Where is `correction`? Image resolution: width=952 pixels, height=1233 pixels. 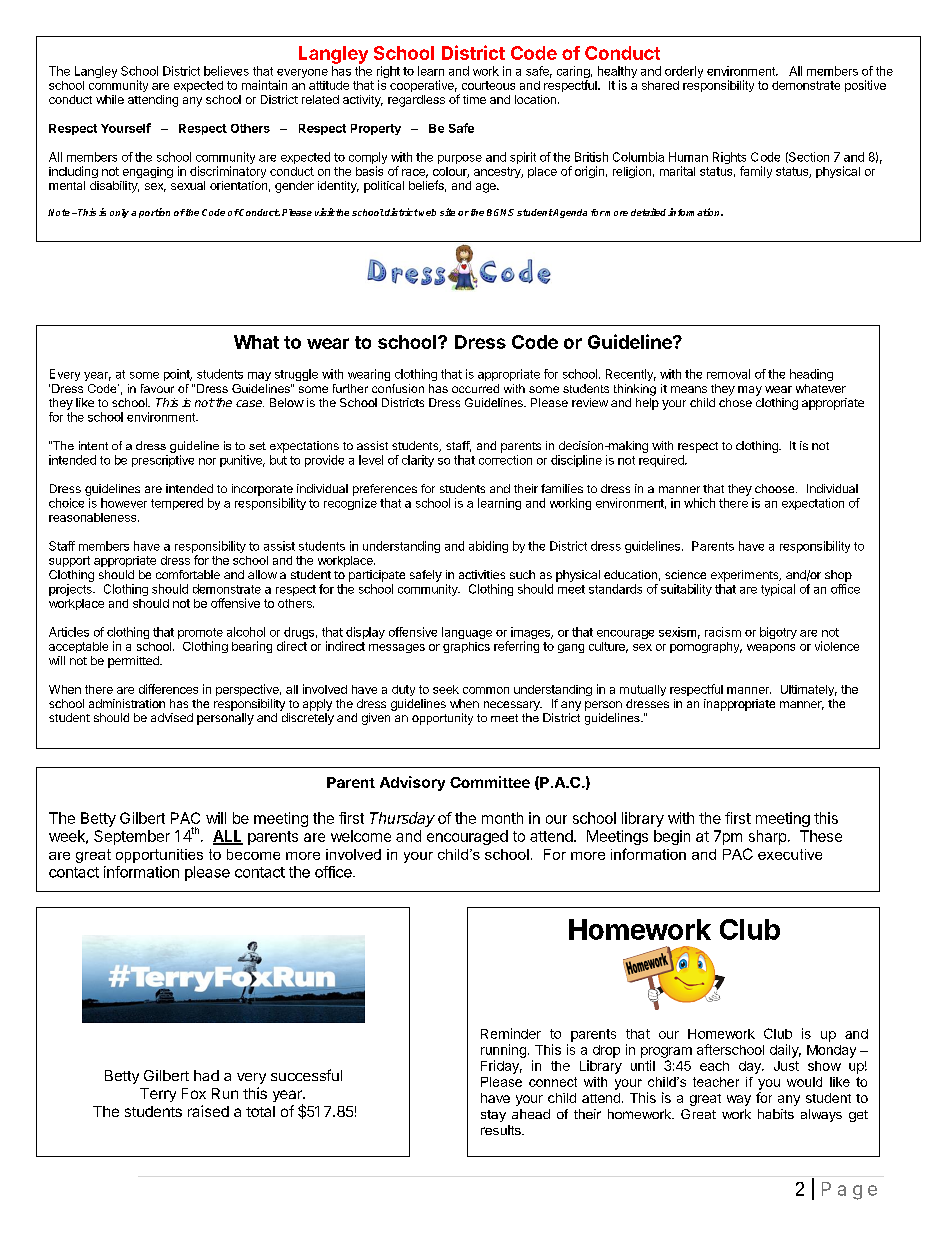
correction is located at coordinates (505, 460).
